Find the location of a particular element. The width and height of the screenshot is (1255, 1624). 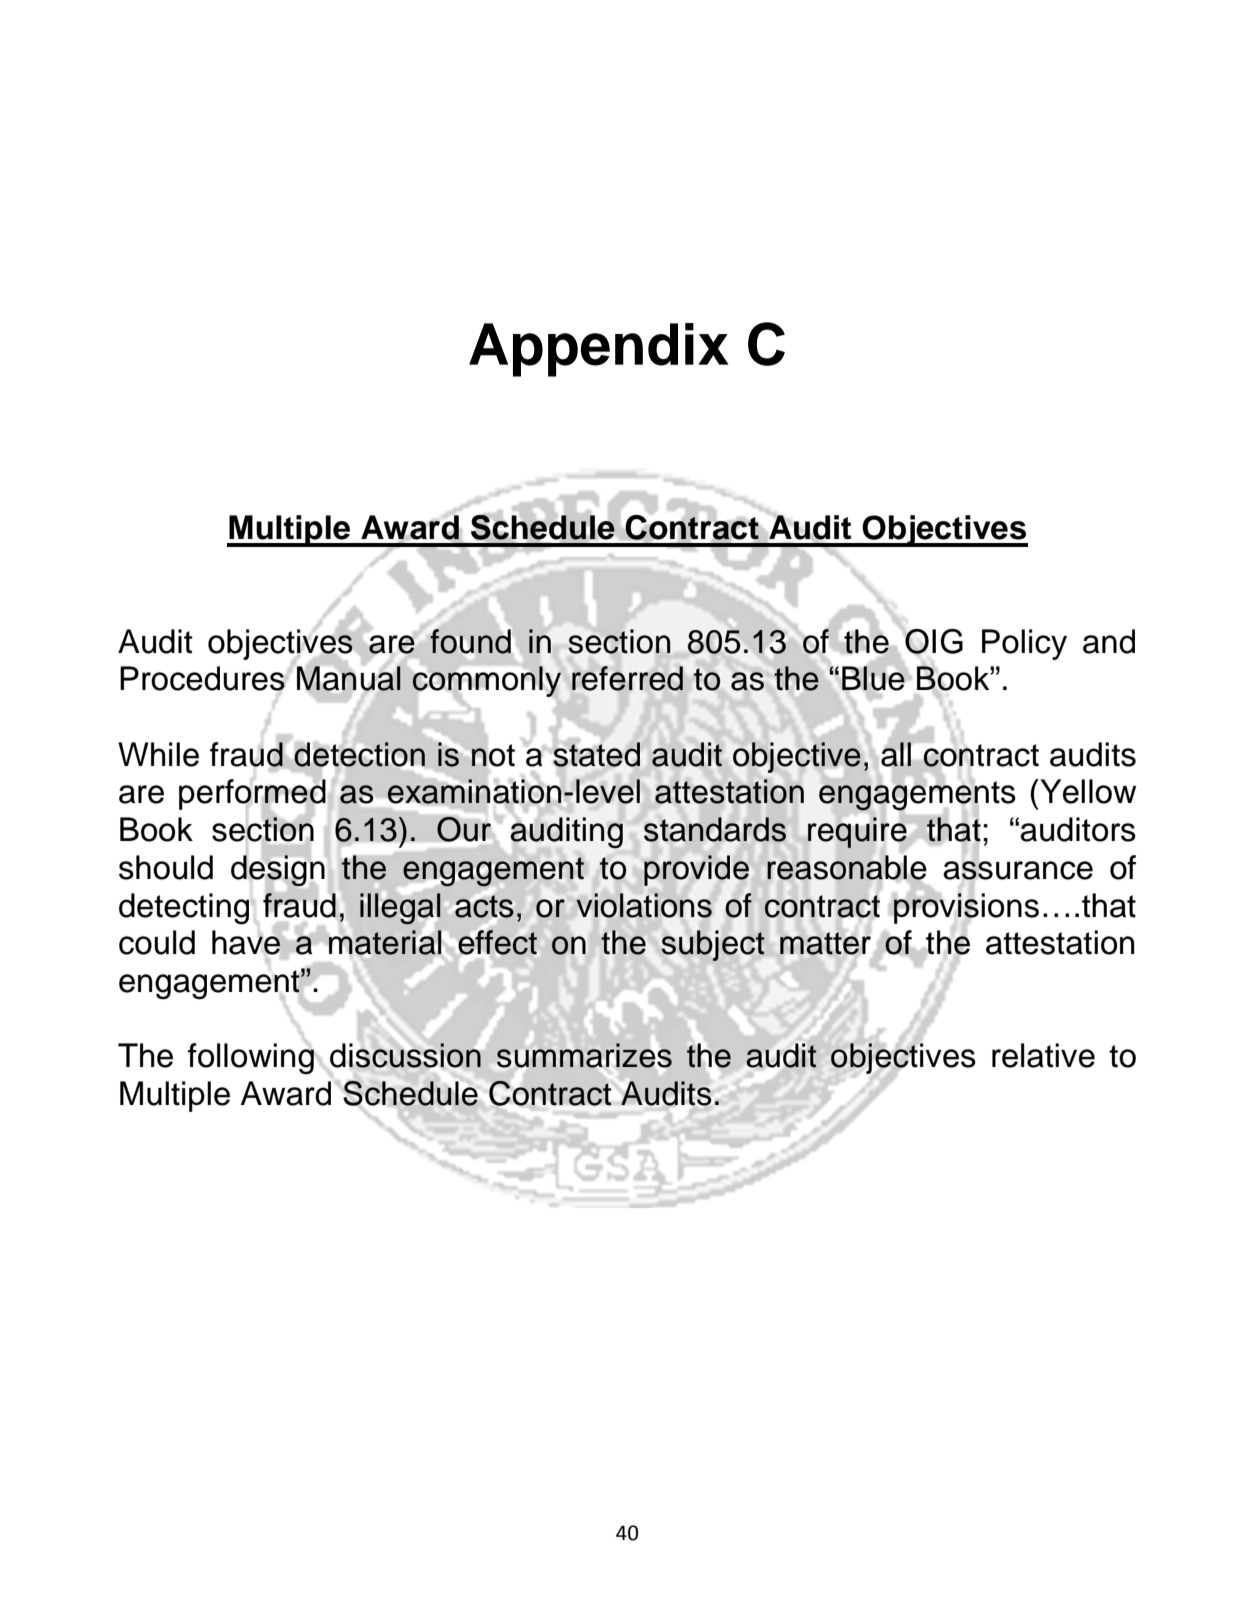

found is located at coordinates (470, 641).
